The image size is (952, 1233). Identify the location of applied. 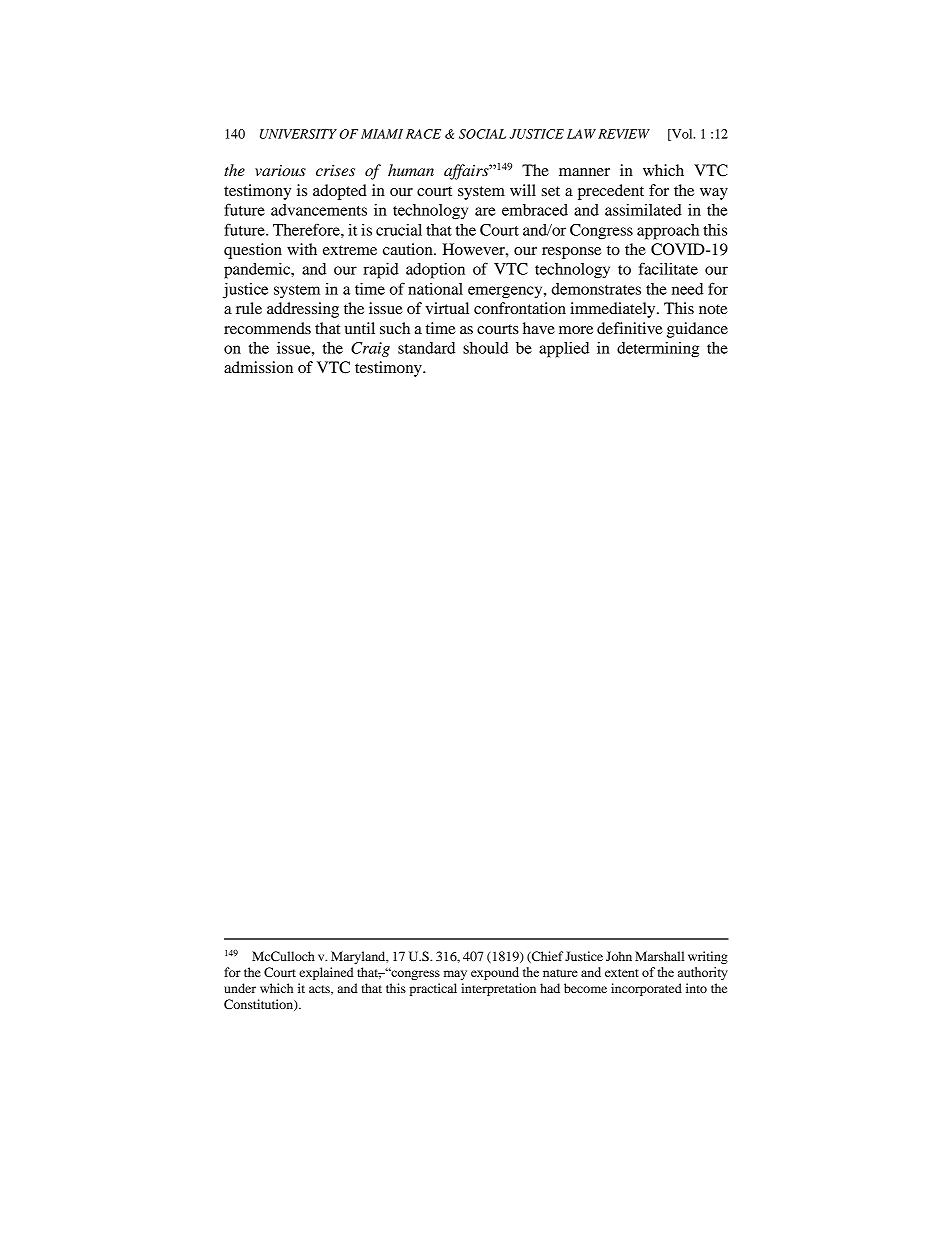
(564, 350).
